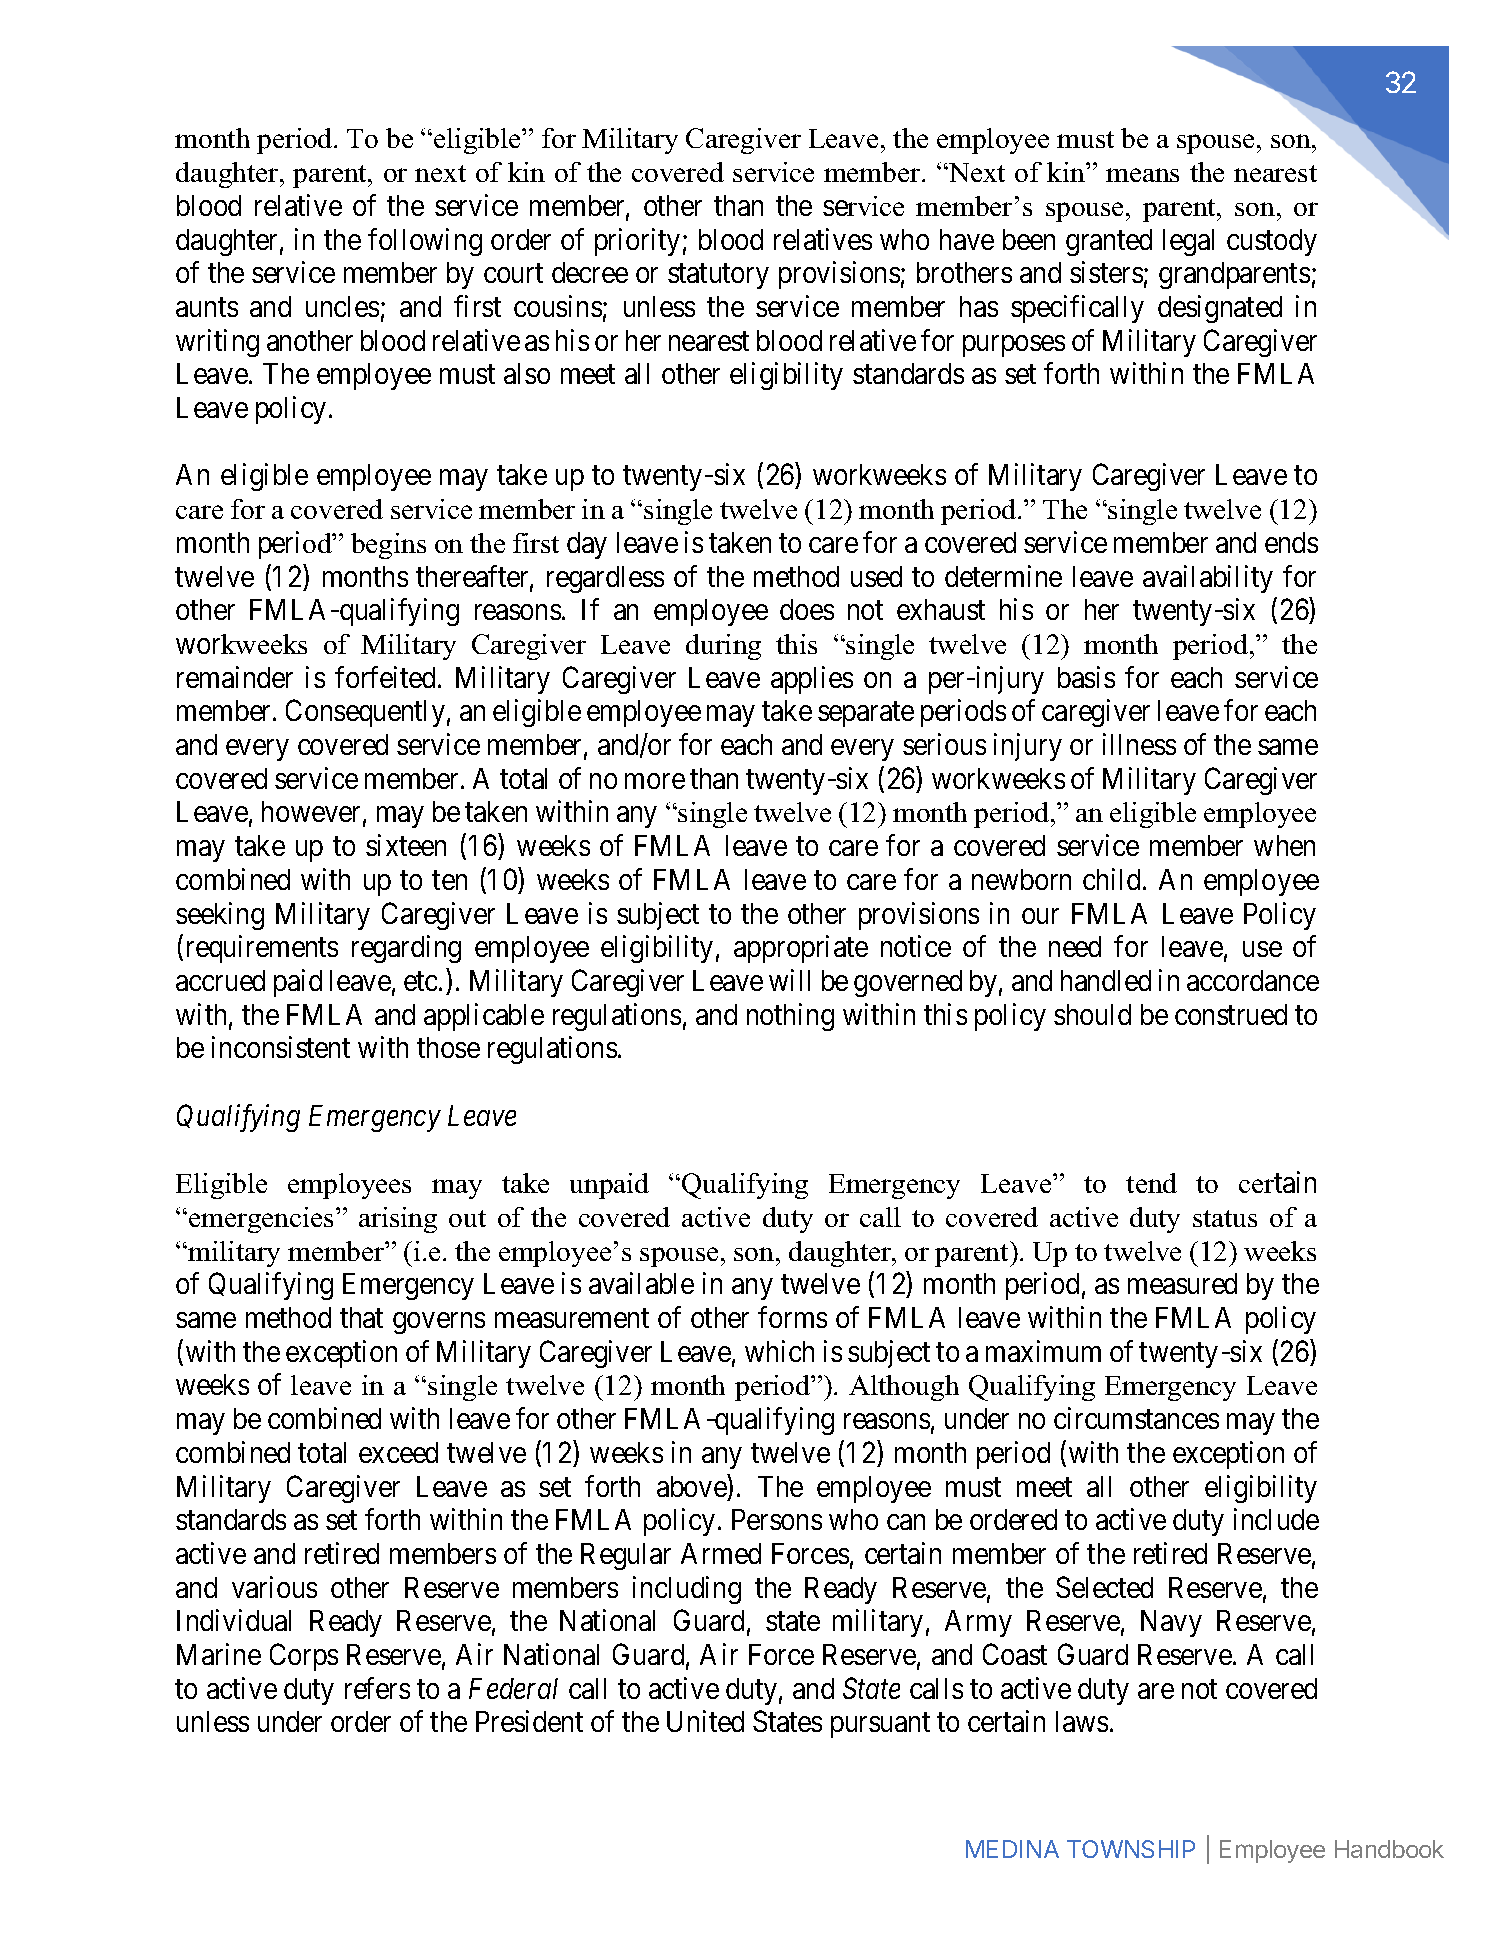 The width and height of the screenshot is (1494, 1934). What do you see at coordinates (807, 609) in the screenshot?
I see `does` at bounding box center [807, 609].
